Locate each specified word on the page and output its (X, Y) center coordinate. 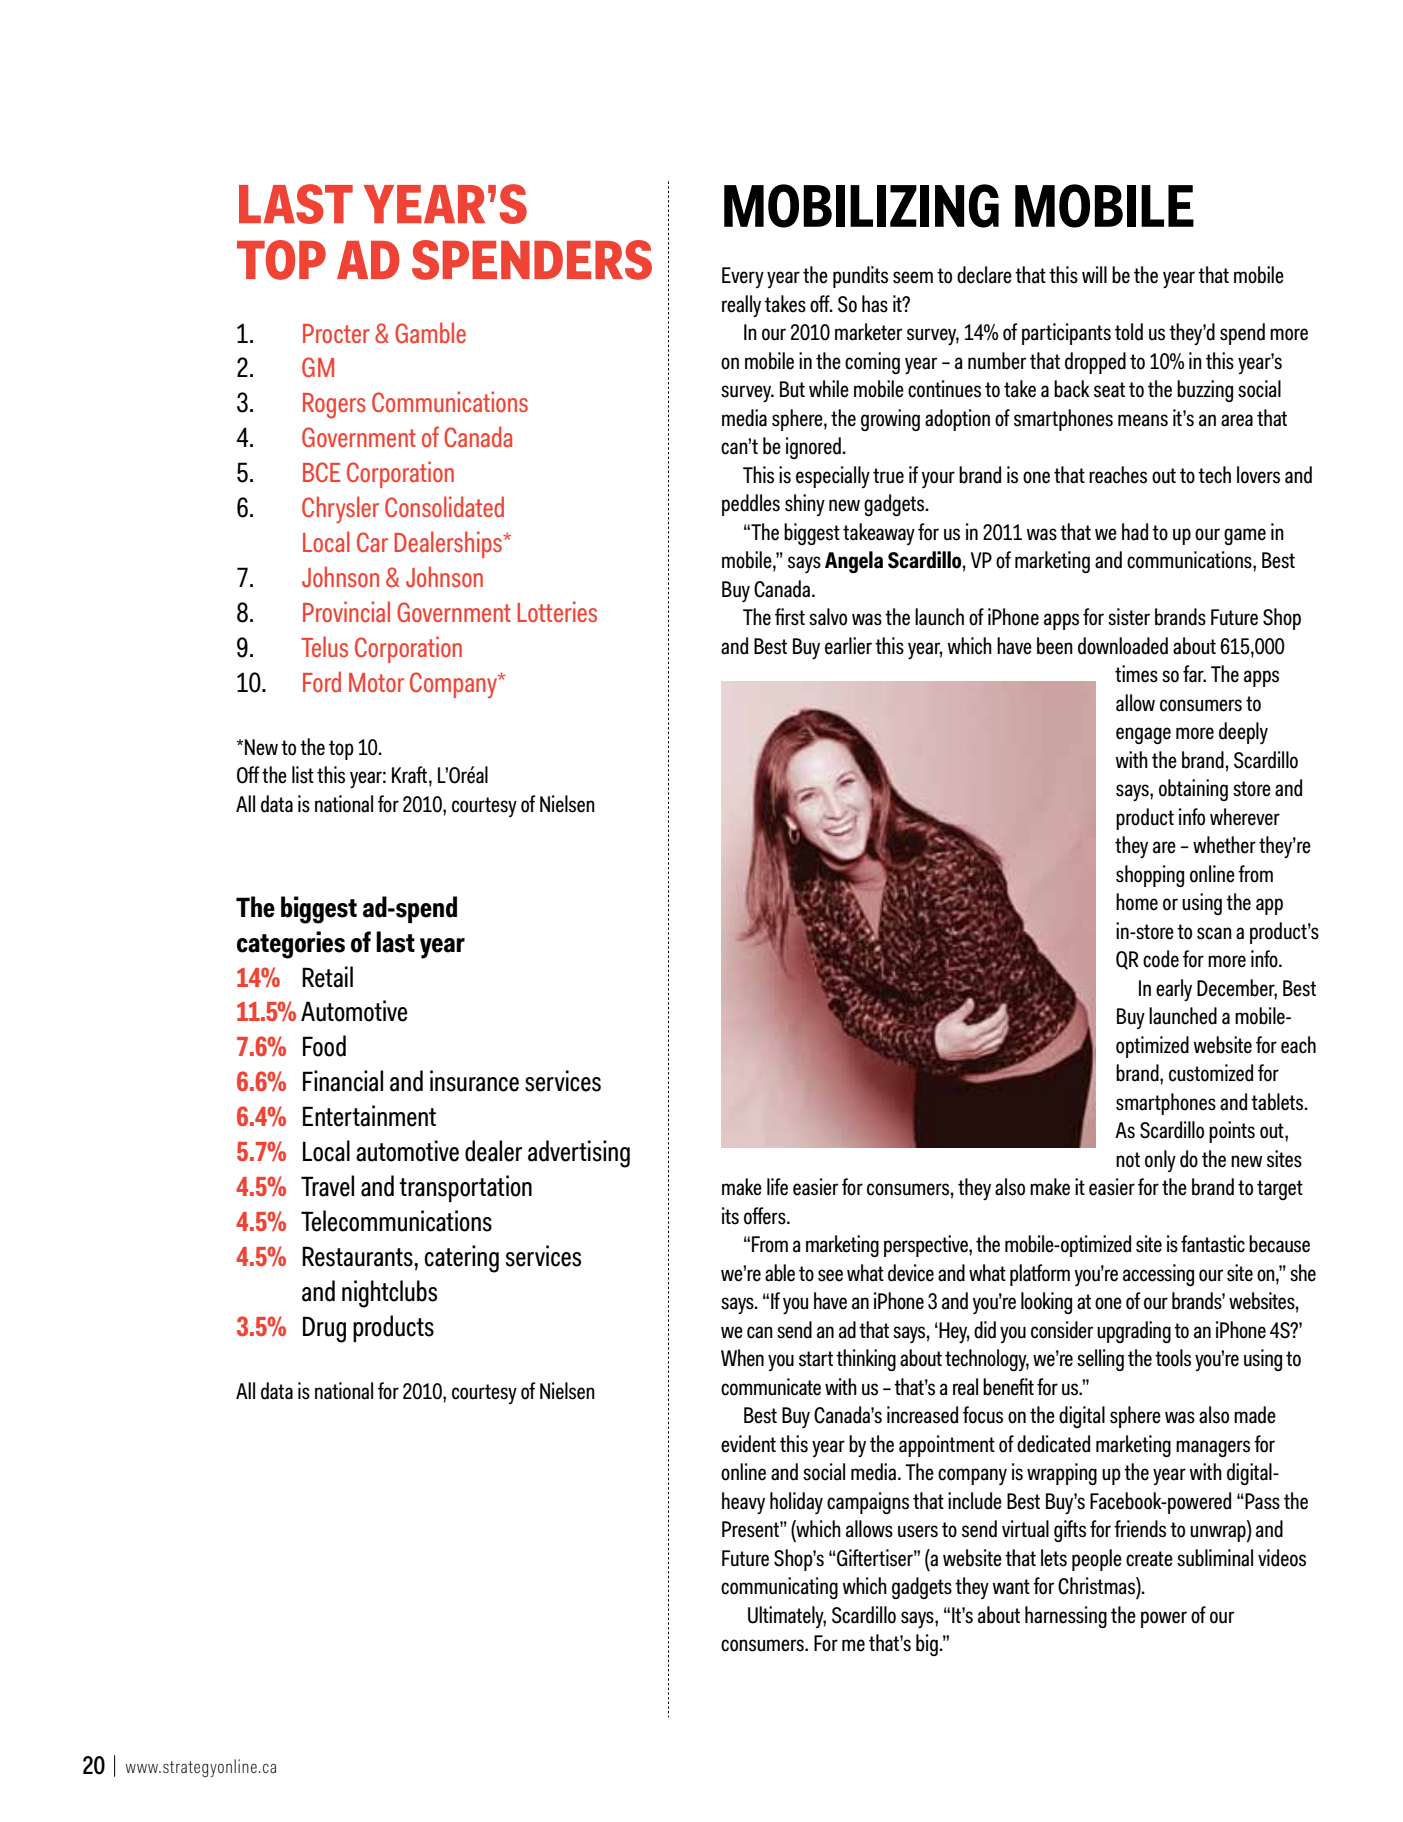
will (1094, 274)
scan (1214, 933)
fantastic (1213, 1244)
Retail (327, 977)
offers (766, 1216)
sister (1129, 617)
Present (751, 1529)
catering (461, 1259)
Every (743, 277)
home (1137, 902)
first (790, 617)
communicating (779, 1588)
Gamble (430, 332)
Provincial (346, 611)
